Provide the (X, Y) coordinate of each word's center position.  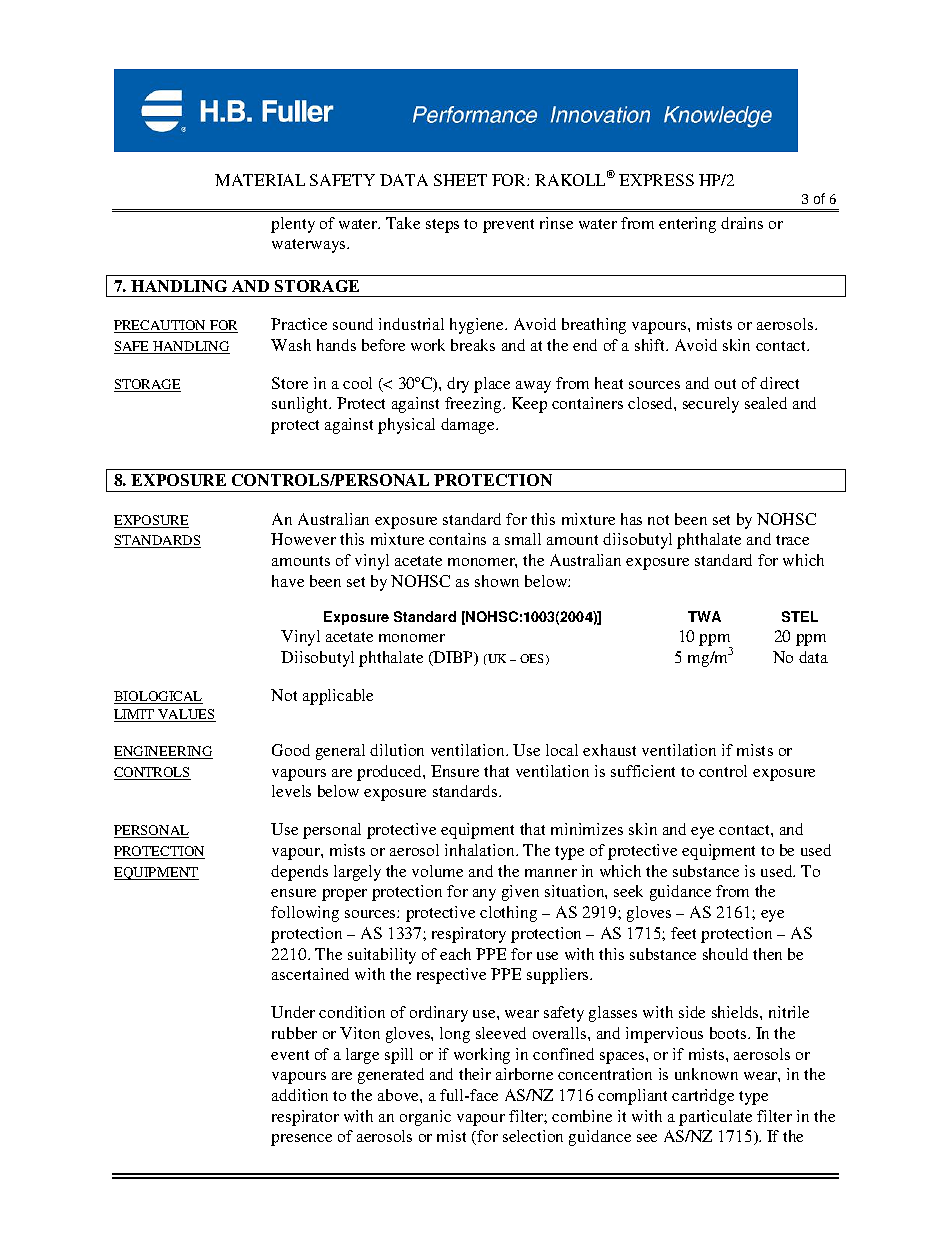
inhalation (481, 850)
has (631, 519)
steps (442, 226)
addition (300, 1095)
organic (425, 1118)
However (303, 539)
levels (291, 791)
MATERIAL (260, 180)
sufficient (643, 771)
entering (687, 225)
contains (457, 539)
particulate (715, 1118)
